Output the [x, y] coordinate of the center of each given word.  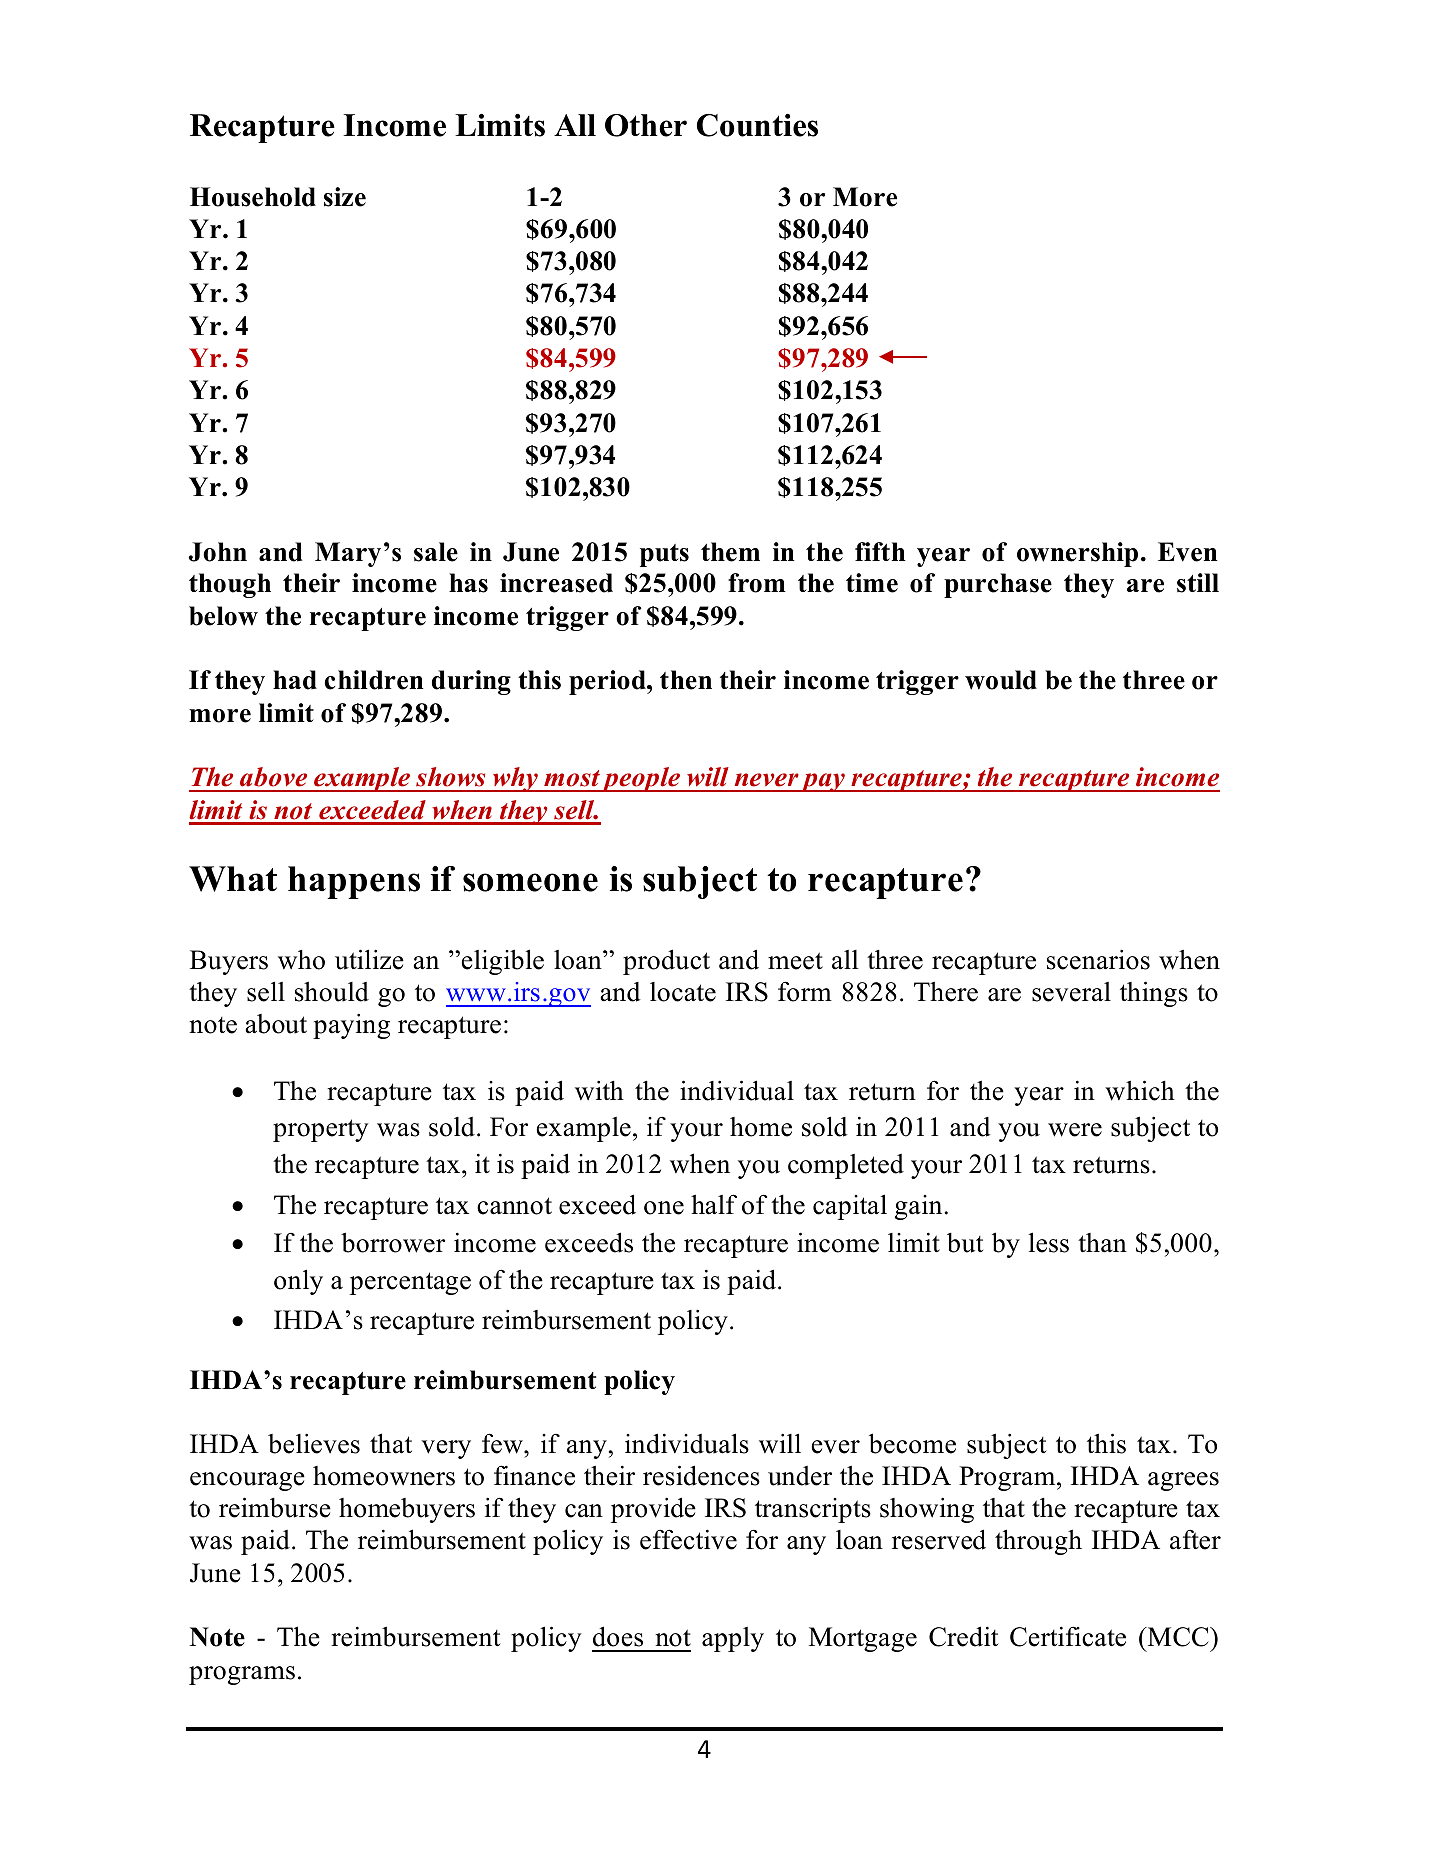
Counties [757, 125]
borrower [393, 1242]
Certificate [1068, 1636]
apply [733, 1639]
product [666, 962]
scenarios [1098, 960]
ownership [1077, 554]
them [730, 552]
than [1102, 1243]
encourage [247, 1481]
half [714, 1204]
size [345, 197]
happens [354, 882]
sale [436, 552]
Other [646, 125]
